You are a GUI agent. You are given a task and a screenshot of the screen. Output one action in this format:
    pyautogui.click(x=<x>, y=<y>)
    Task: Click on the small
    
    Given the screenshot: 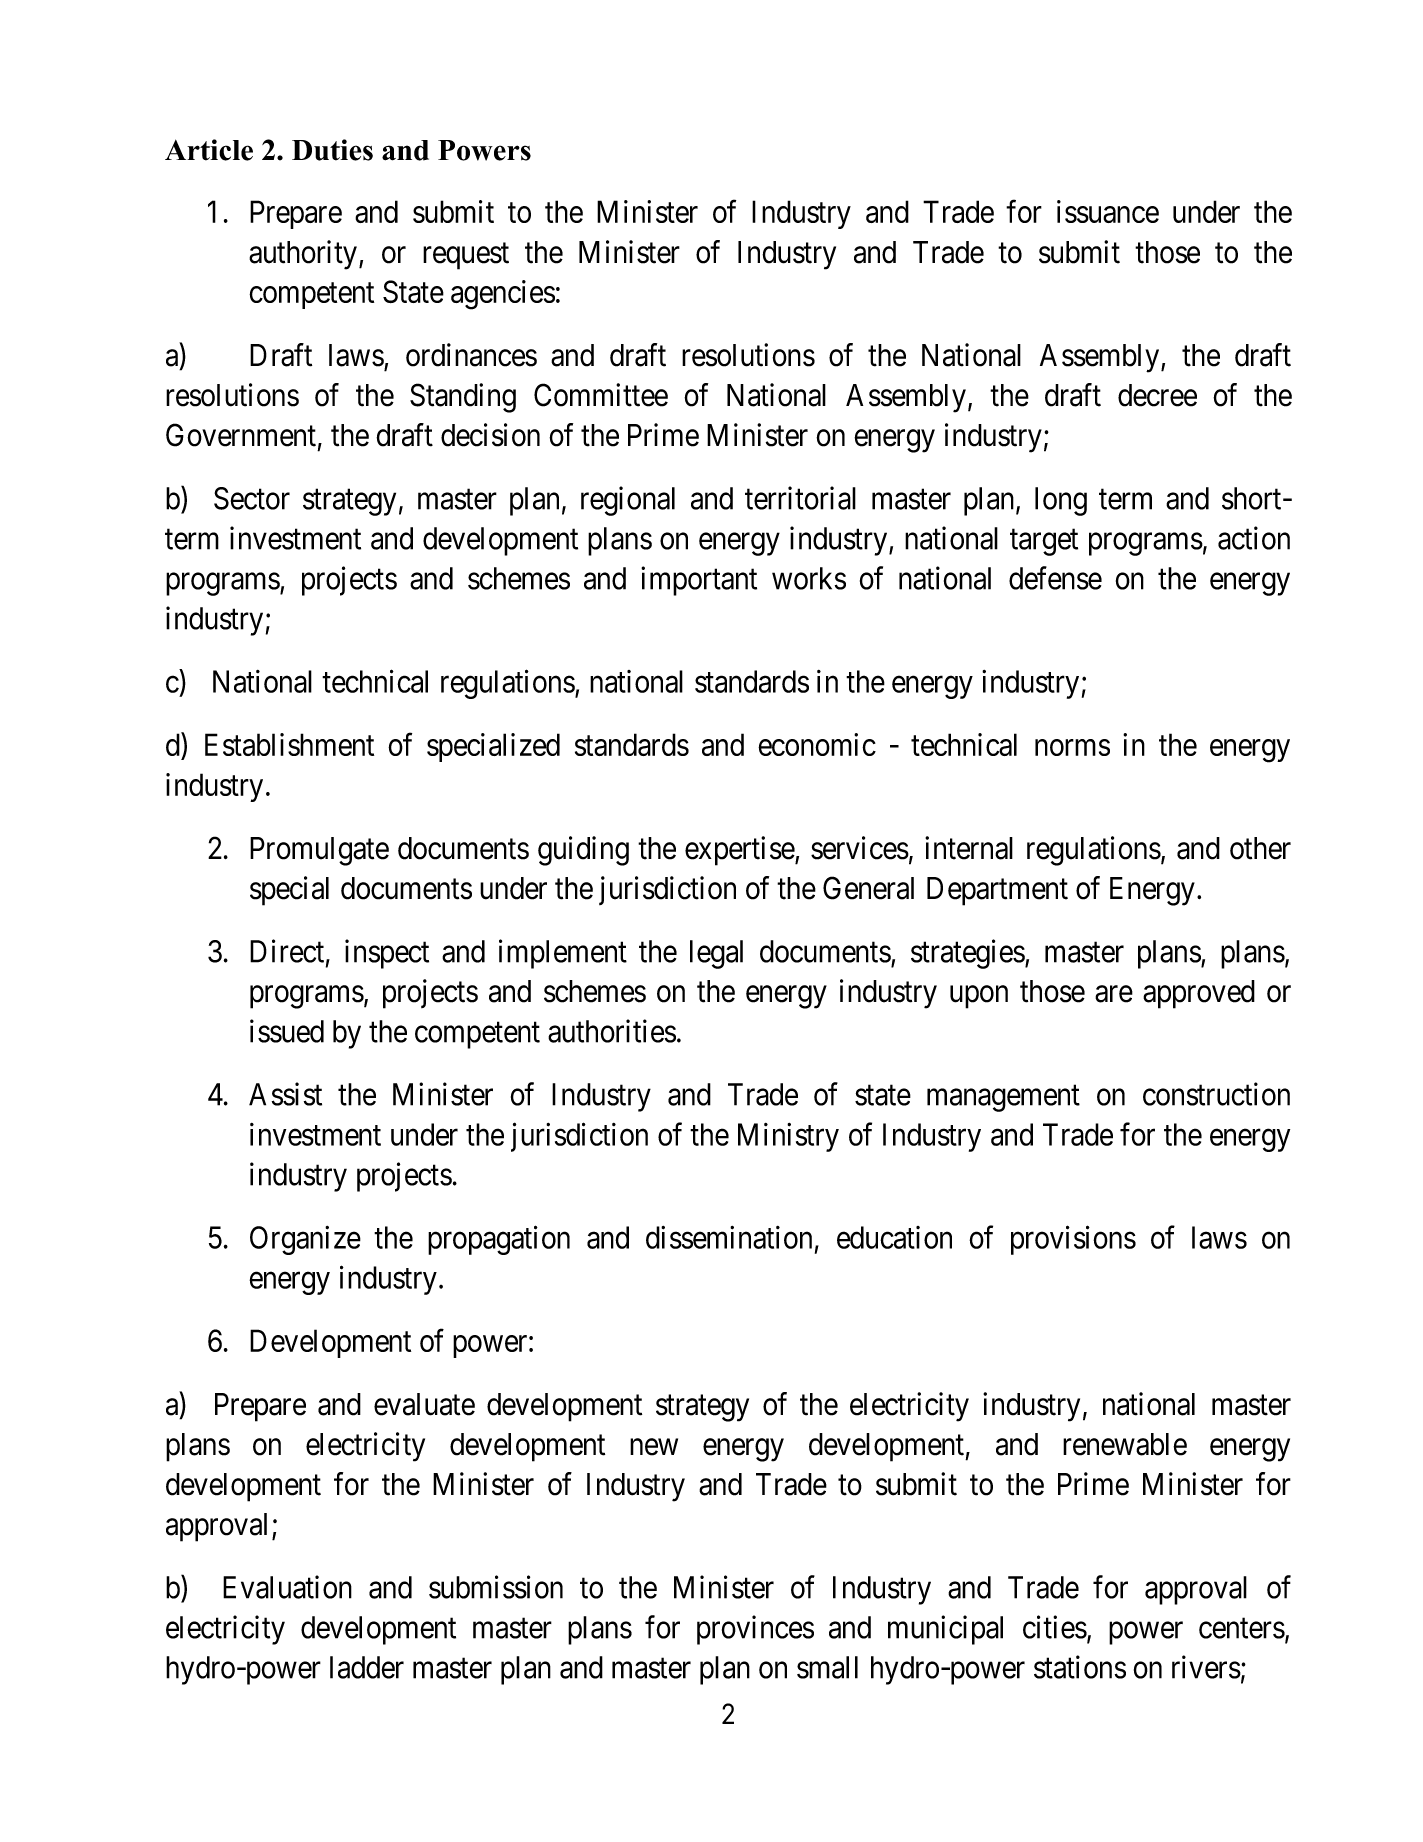 What is the action you would take?
    pyautogui.click(x=827, y=1667)
